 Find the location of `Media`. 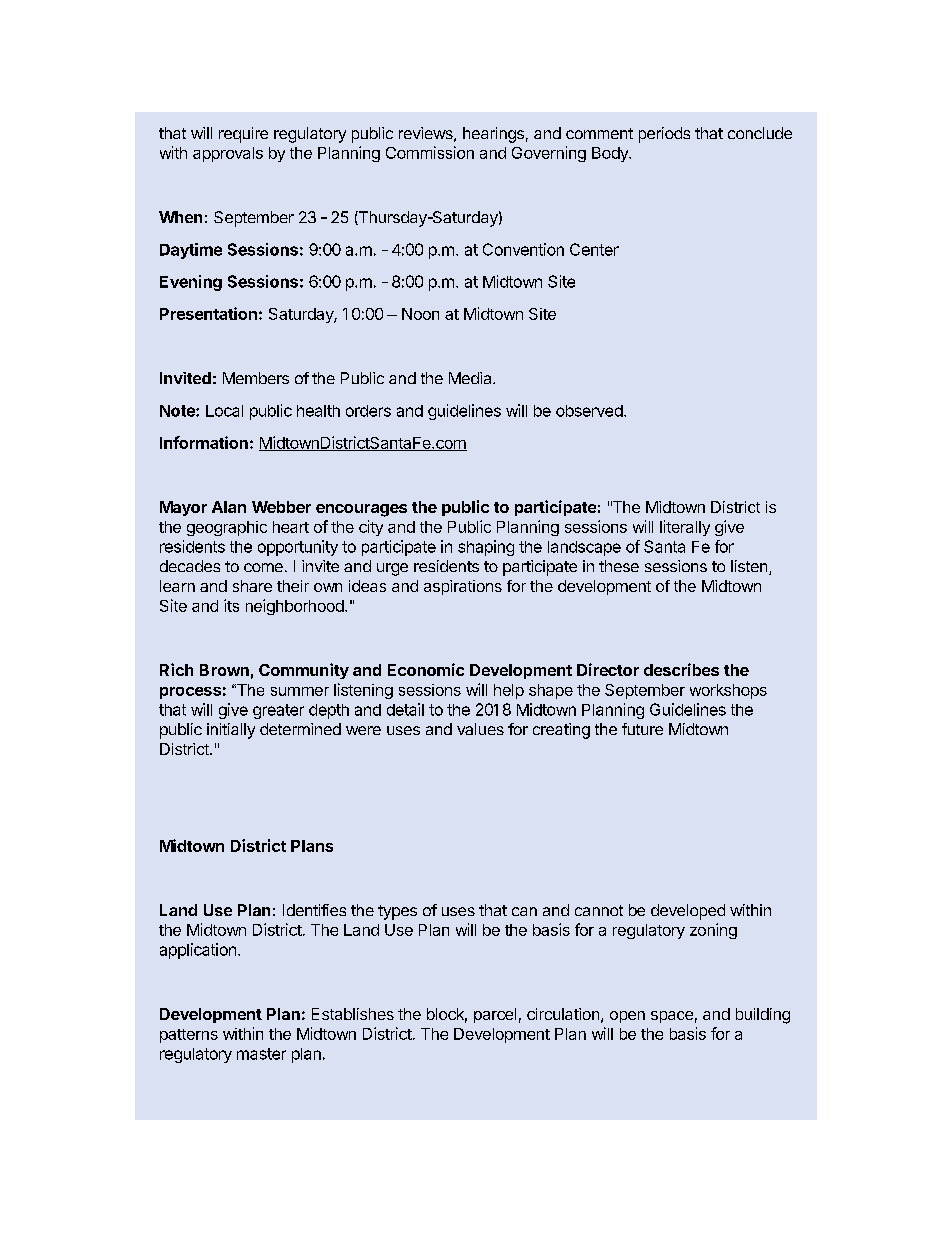

Media is located at coordinates (471, 378).
